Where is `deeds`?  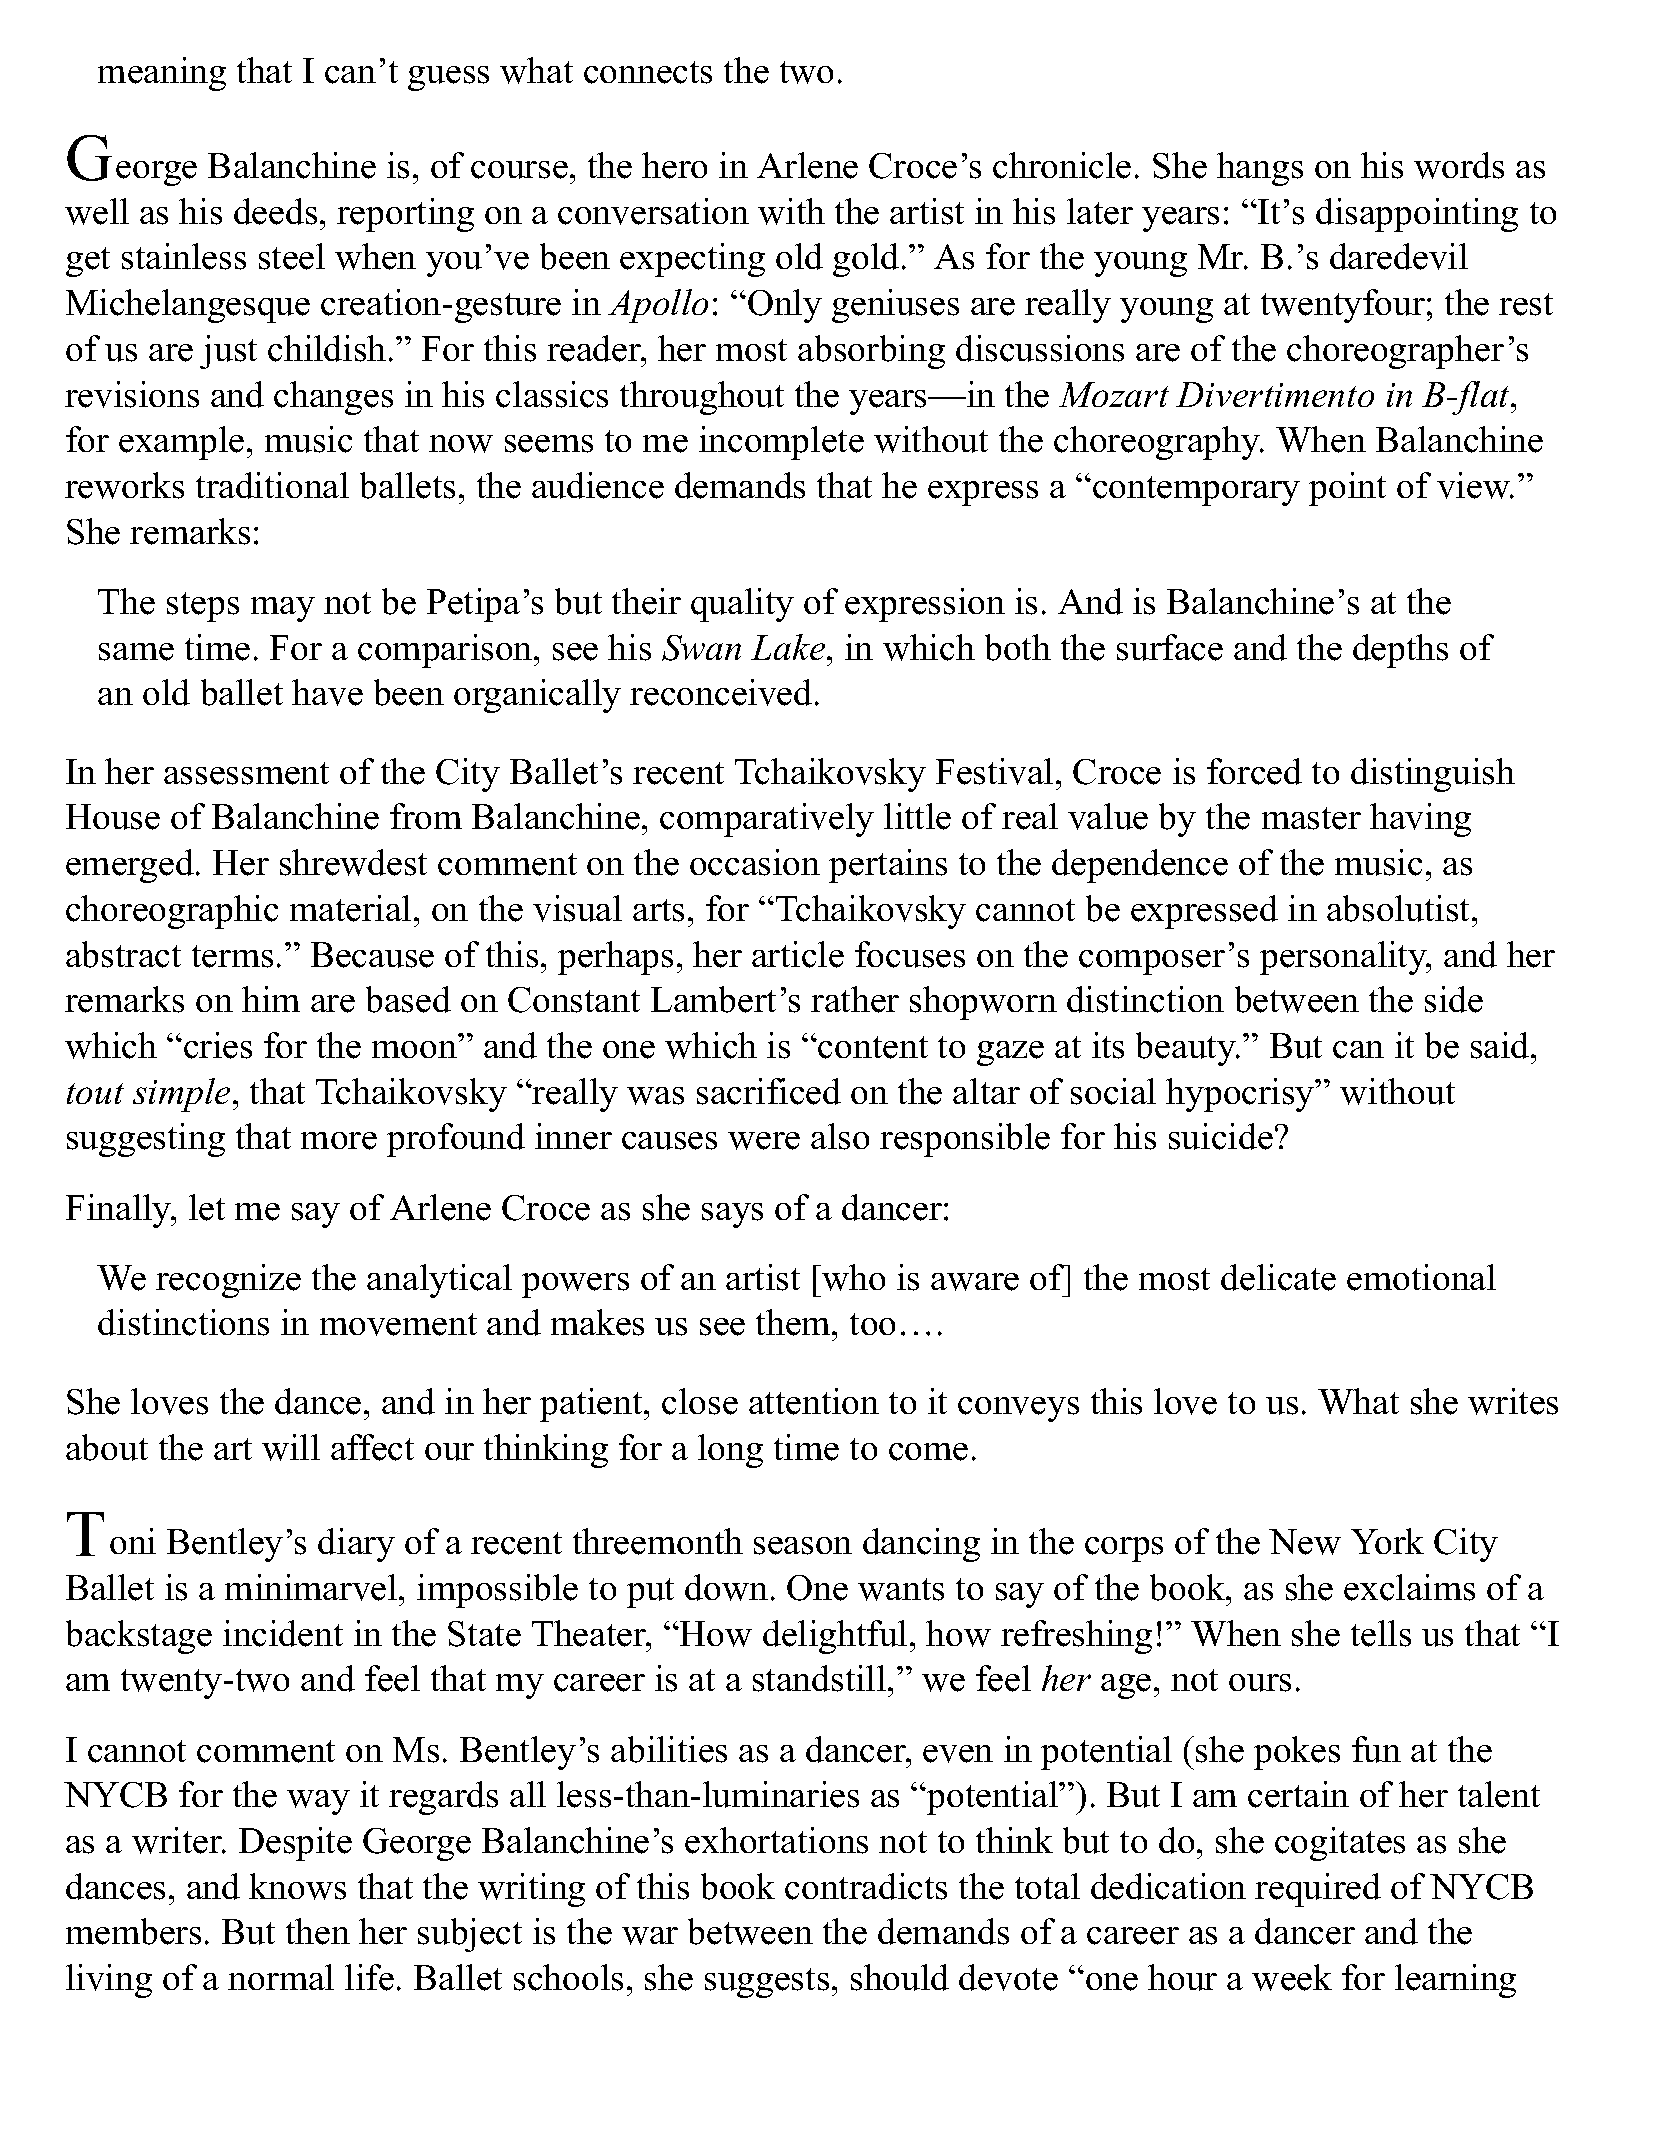 deeds is located at coordinates (275, 211).
